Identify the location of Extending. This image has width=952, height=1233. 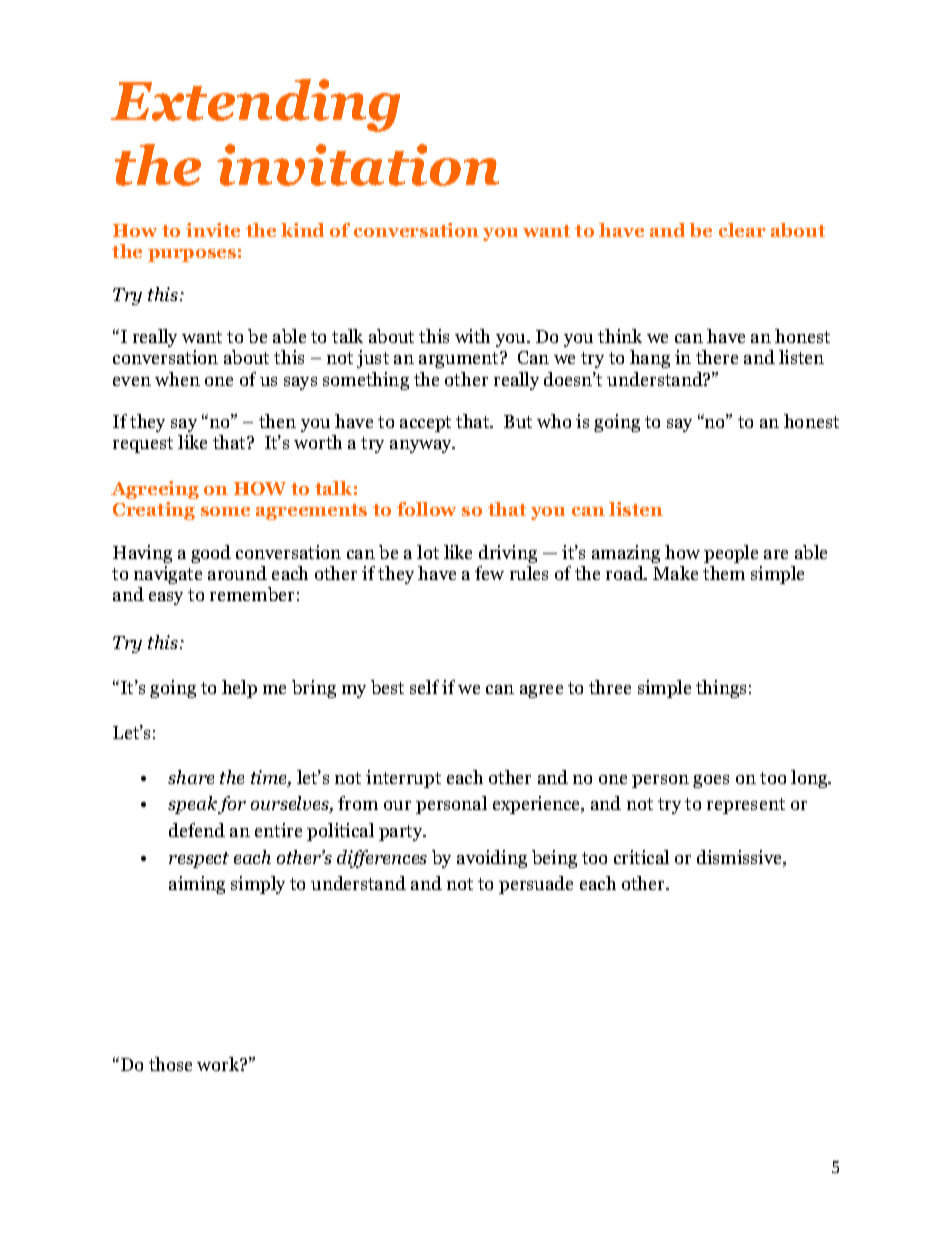
(255, 105).
